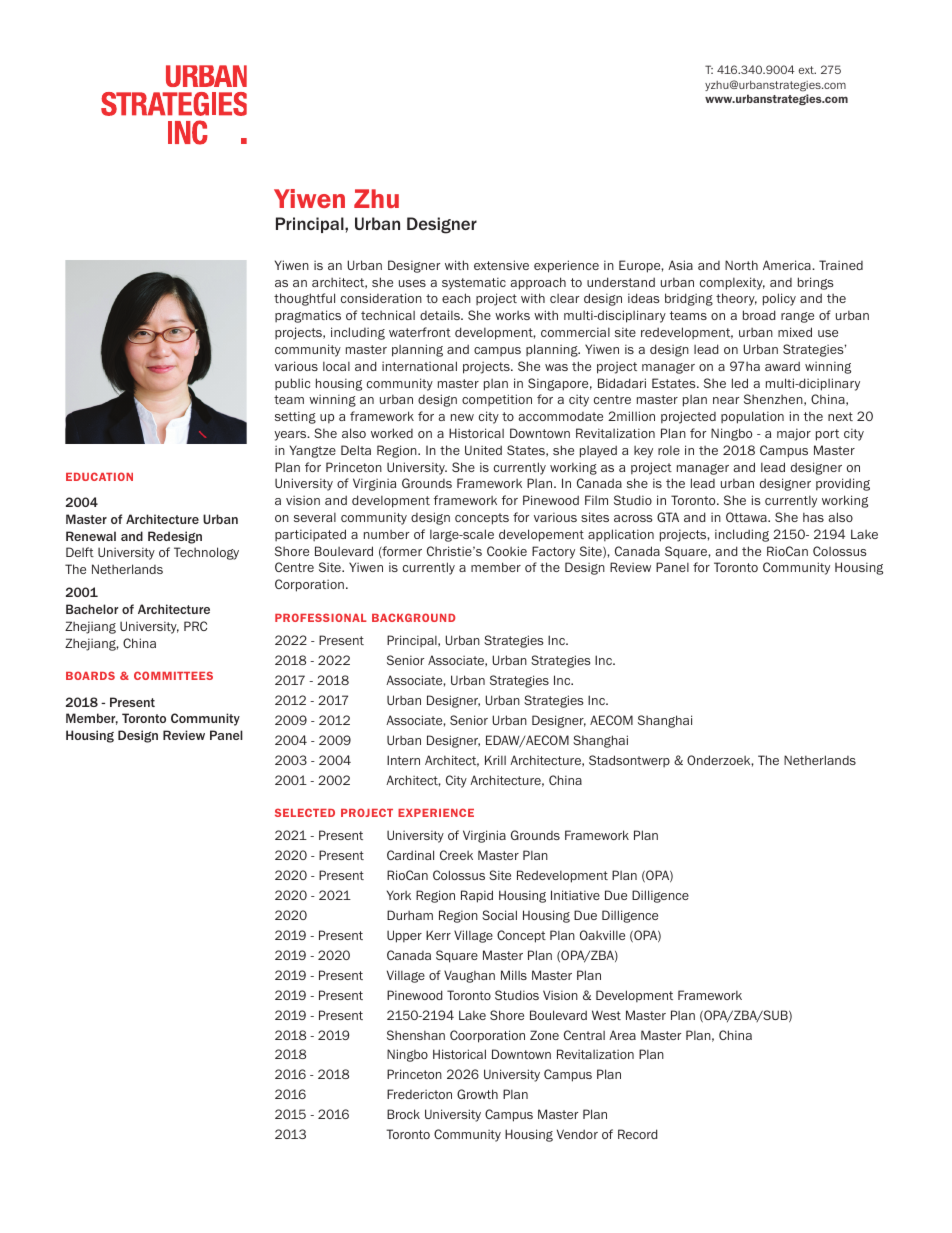 This document has width=952, height=1233. What do you see at coordinates (305, 812) in the document?
I see `SELECTED` at bounding box center [305, 812].
